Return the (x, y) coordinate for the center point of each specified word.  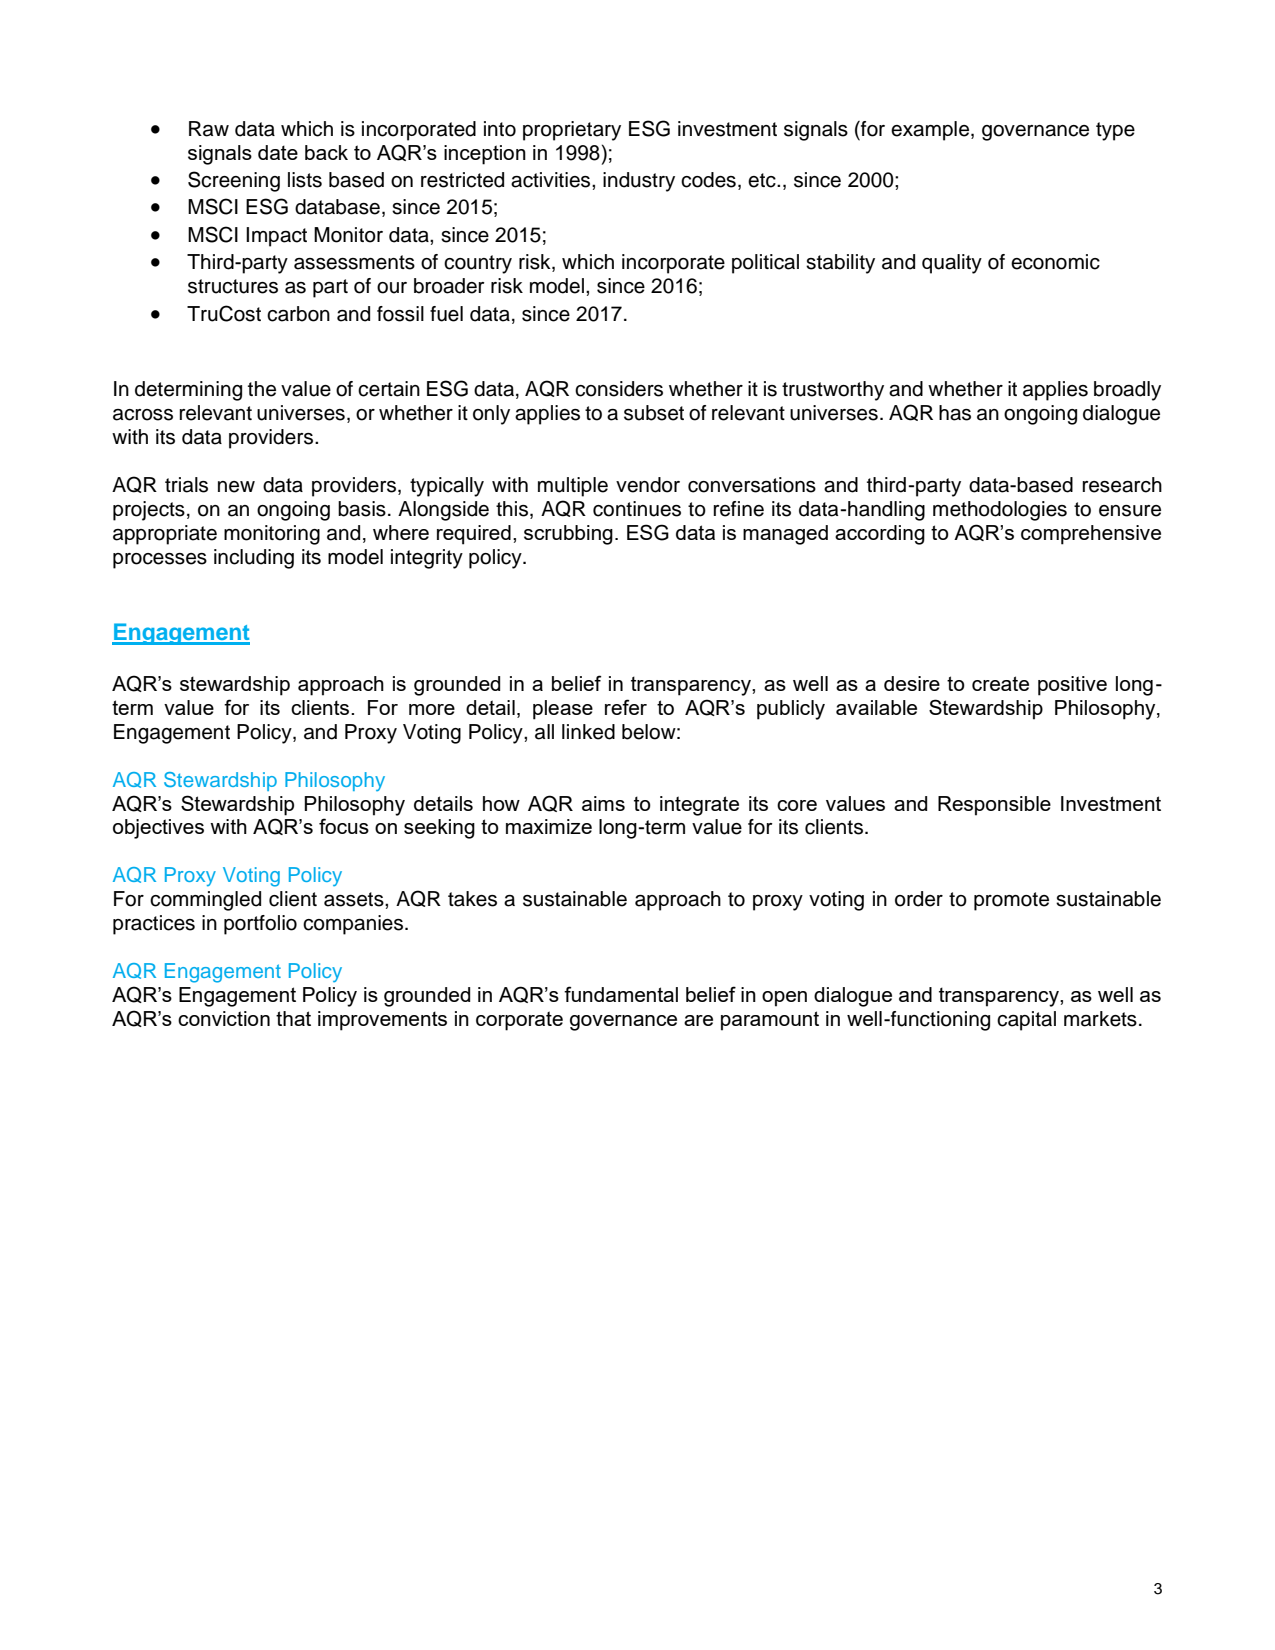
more (432, 709)
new (236, 487)
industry (639, 182)
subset (654, 413)
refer (626, 707)
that (293, 1018)
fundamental (621, 994)
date (278, 152)
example (931, 131)
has (955, 413)
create (1000, 683)
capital (1026, 1021)
